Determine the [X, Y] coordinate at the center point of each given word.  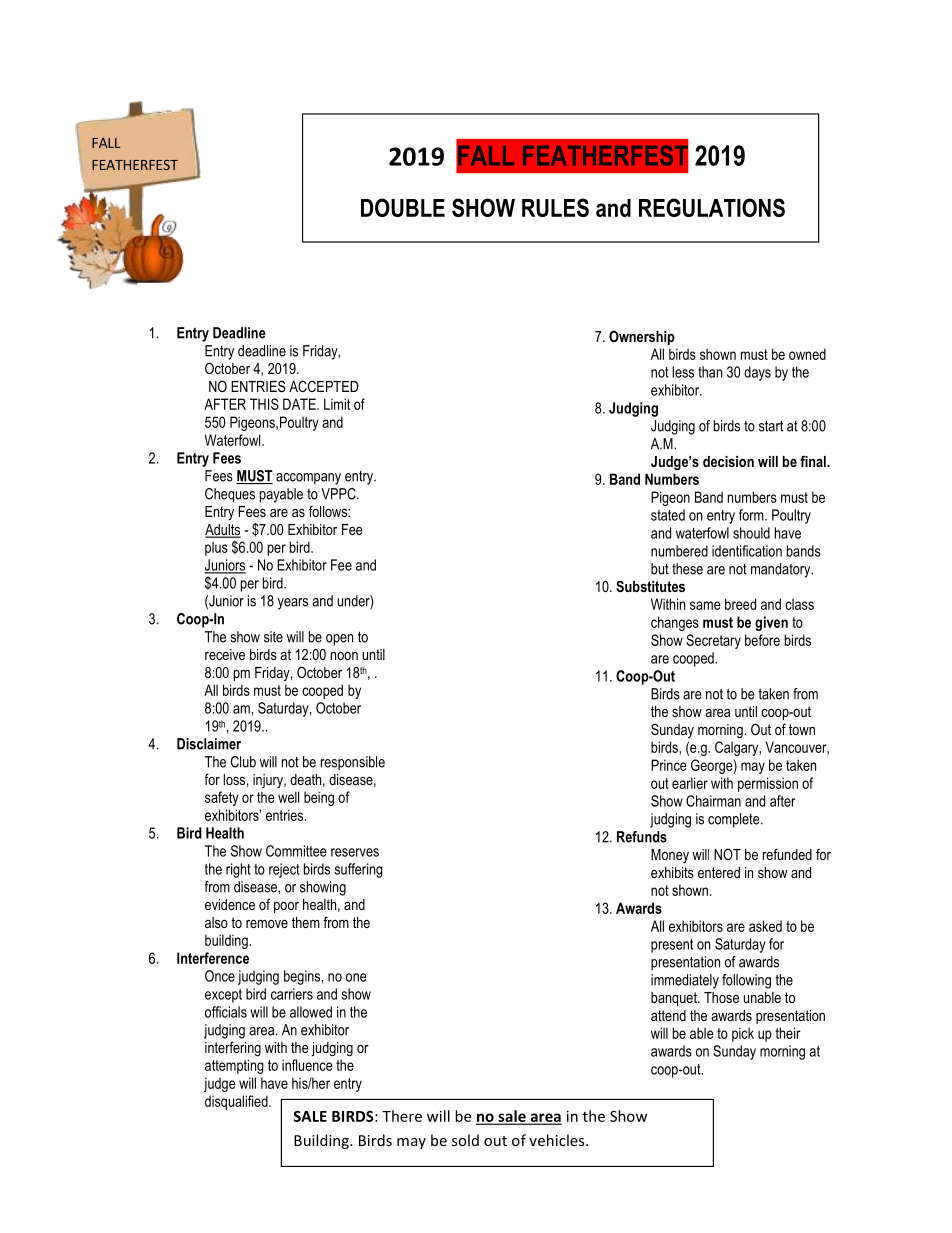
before [762, 640]
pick [743, 1034]
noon [344, 656]
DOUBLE [403, 207]
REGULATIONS [712, 207]
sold [465, 1140]
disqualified [237, 1102]
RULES [555, 207]
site [273, 637]
